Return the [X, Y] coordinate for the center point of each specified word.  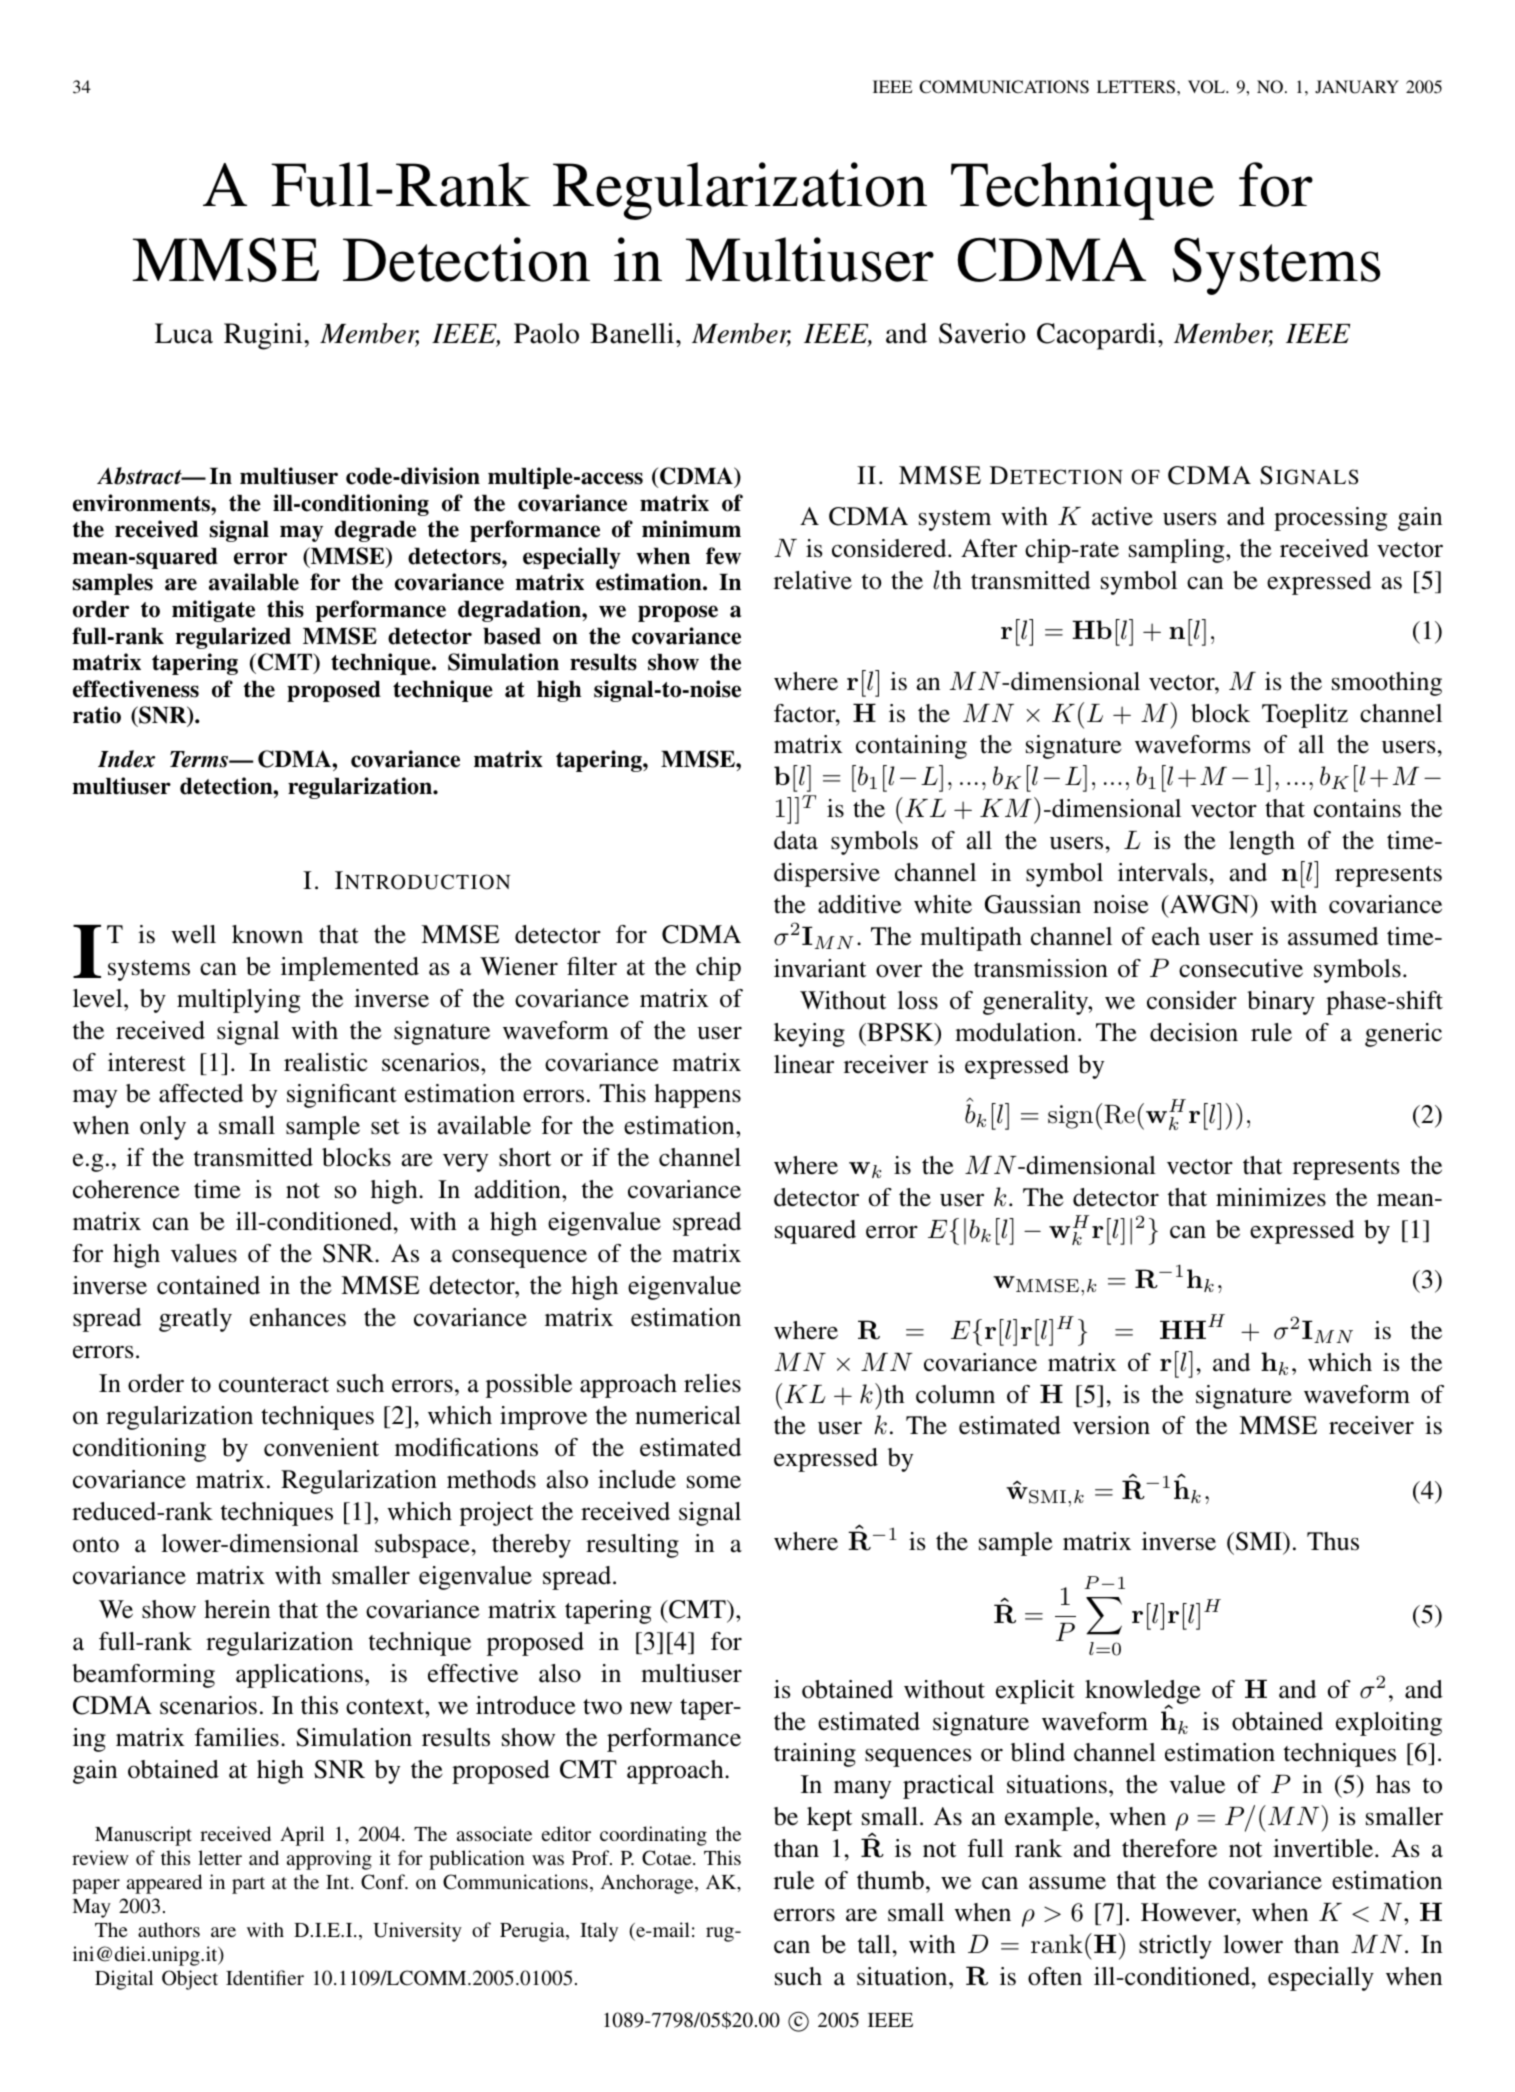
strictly [1175, 1947]
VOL [1207, 86]
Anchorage [648, 1884]
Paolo [546, 333]
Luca [184, 333]
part [248, 1885]
